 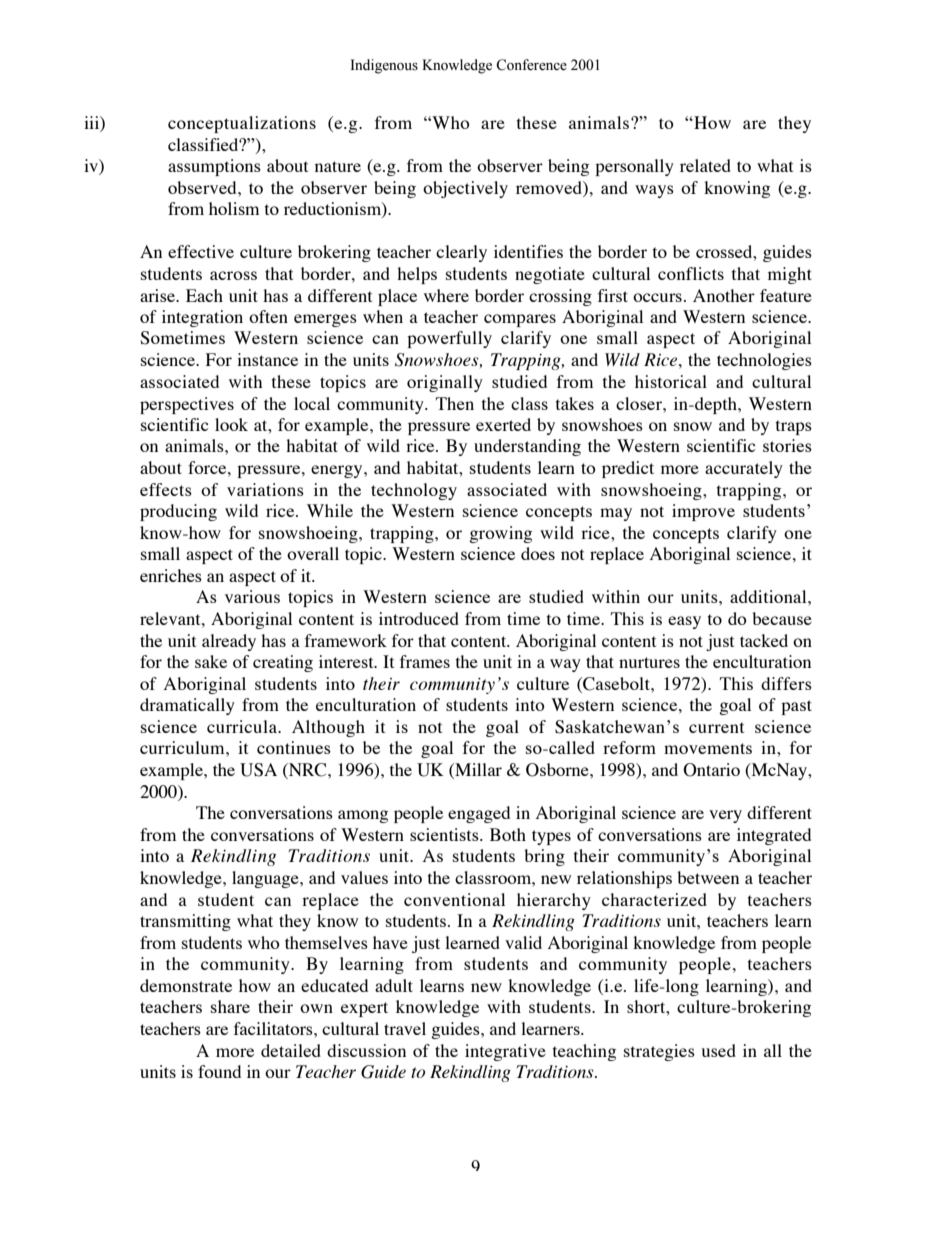 What do you see at coordinates (531, 65) in the screenshot?
I see `Conference` at bounding box center [531, 65].
